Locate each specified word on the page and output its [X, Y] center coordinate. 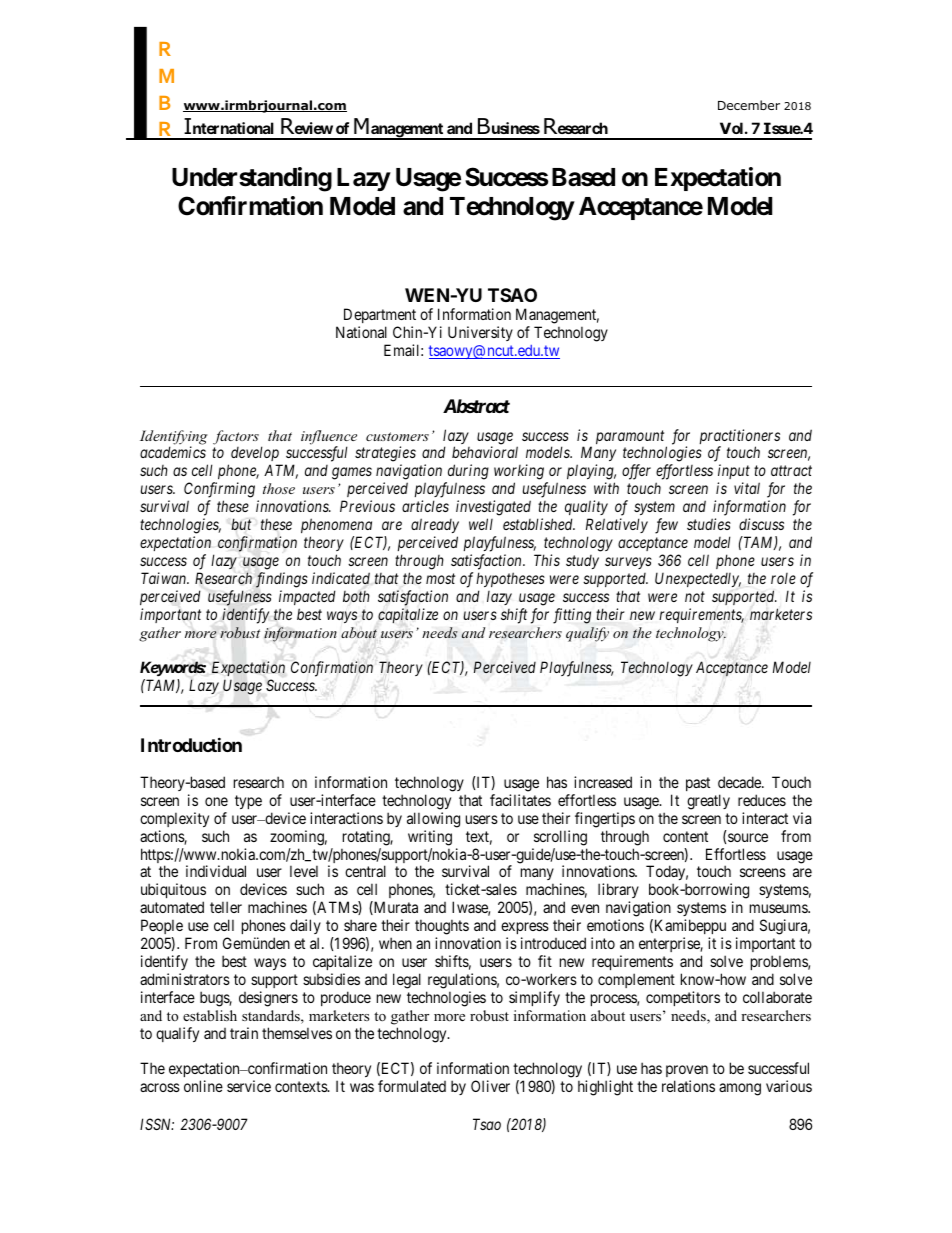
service [249, 1086]
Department [379, 317]
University [480, 333]
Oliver [490, 1086]
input [734, 471]
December [749, 105]
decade [740, 782]
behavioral [485, 452]
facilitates [520, 800]
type [248, 802]
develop [256, 455]
